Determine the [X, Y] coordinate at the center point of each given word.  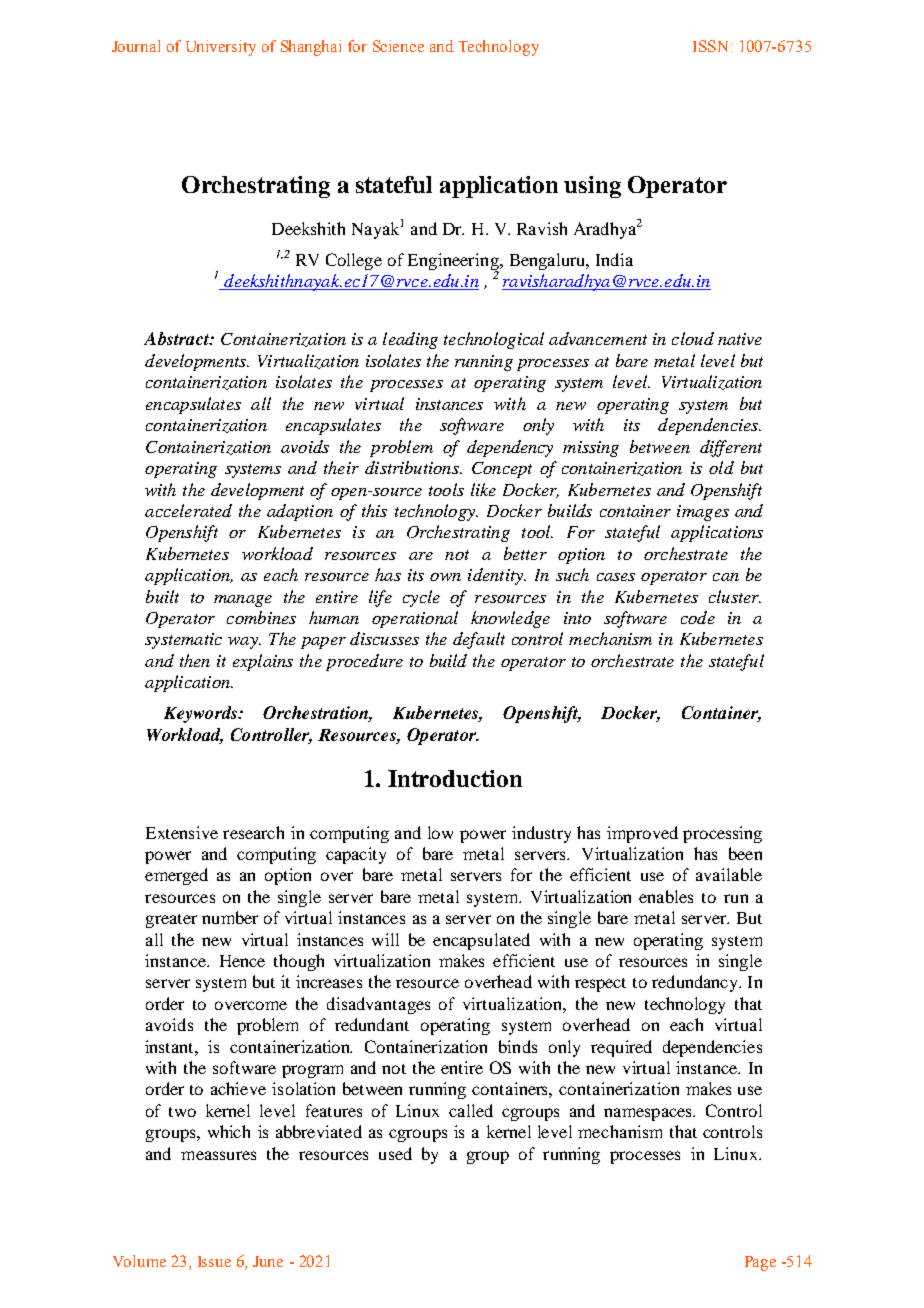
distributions [413, 467]
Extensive [182, 832]
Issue [214, 1261]
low [440, 832]
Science [398, 46]
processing [722, 834]
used [395, 1153]
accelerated [188, 510]
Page [760, 1263]
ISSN [712, 46]
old [721, 467]
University [221, 48]
